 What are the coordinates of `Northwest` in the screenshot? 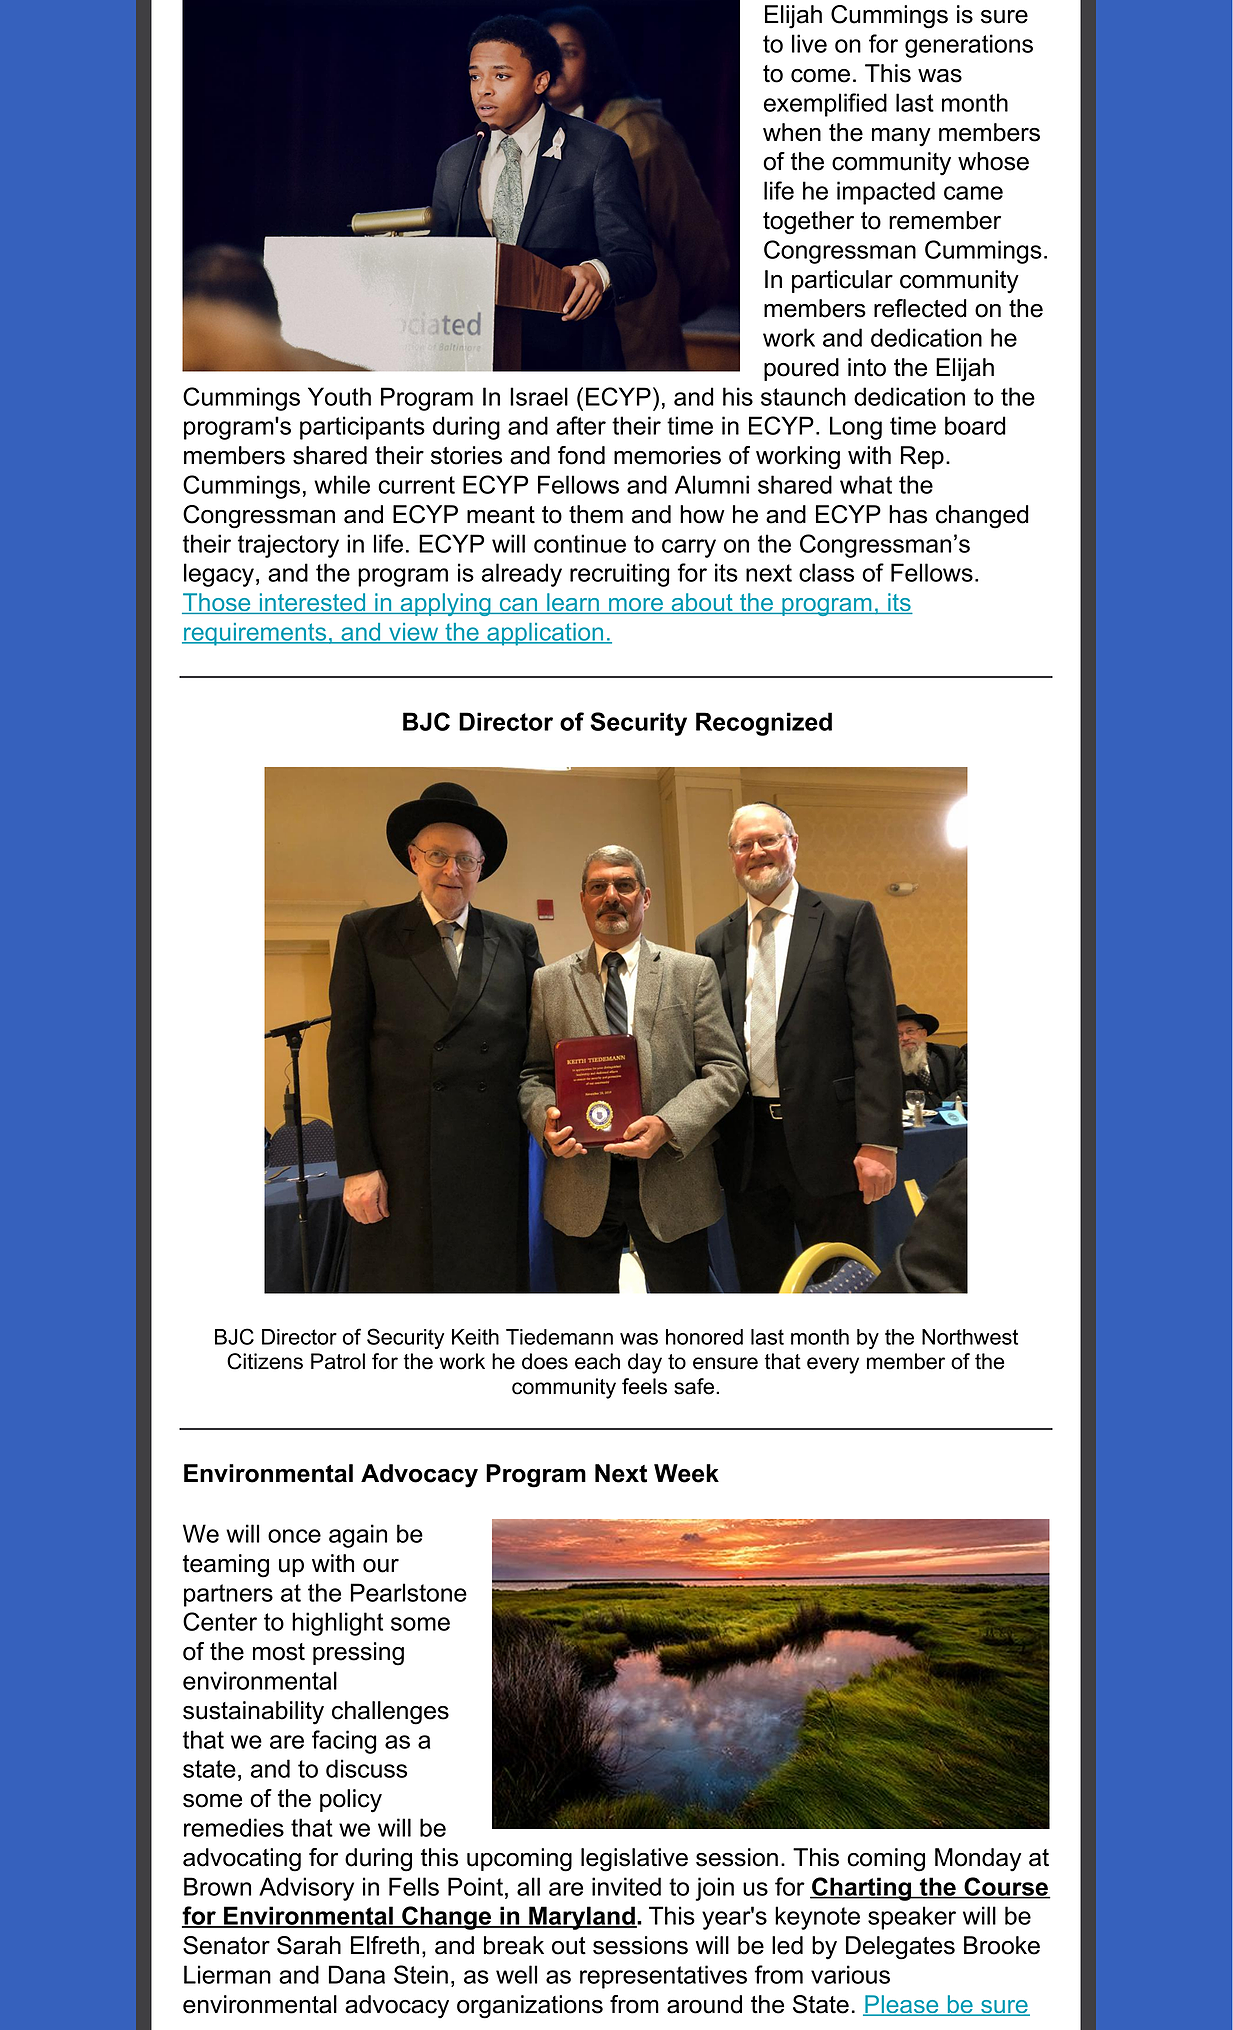 It's located at (970, 1337).
